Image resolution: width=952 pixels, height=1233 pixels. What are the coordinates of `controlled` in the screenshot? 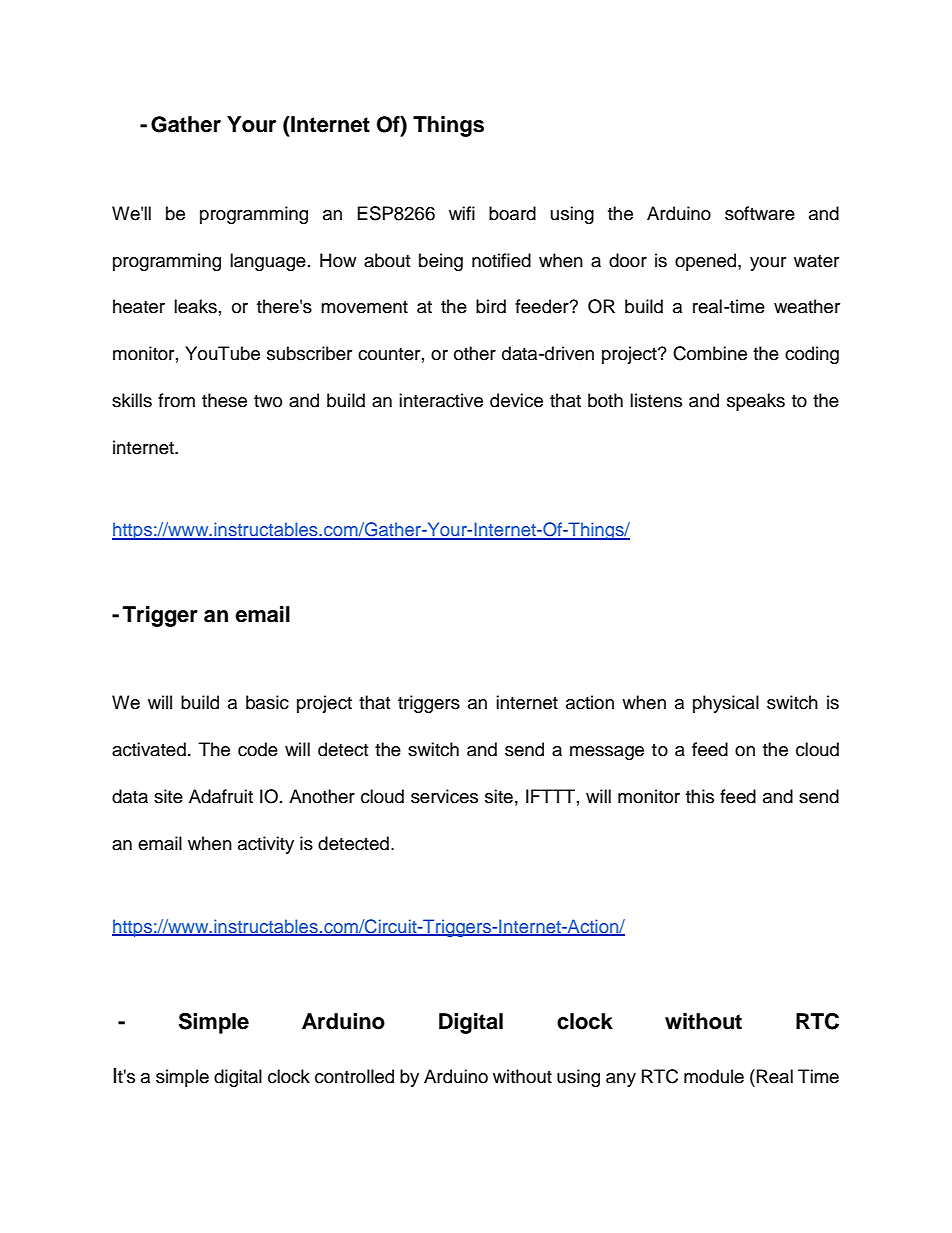 It's located at (354, 1076).
